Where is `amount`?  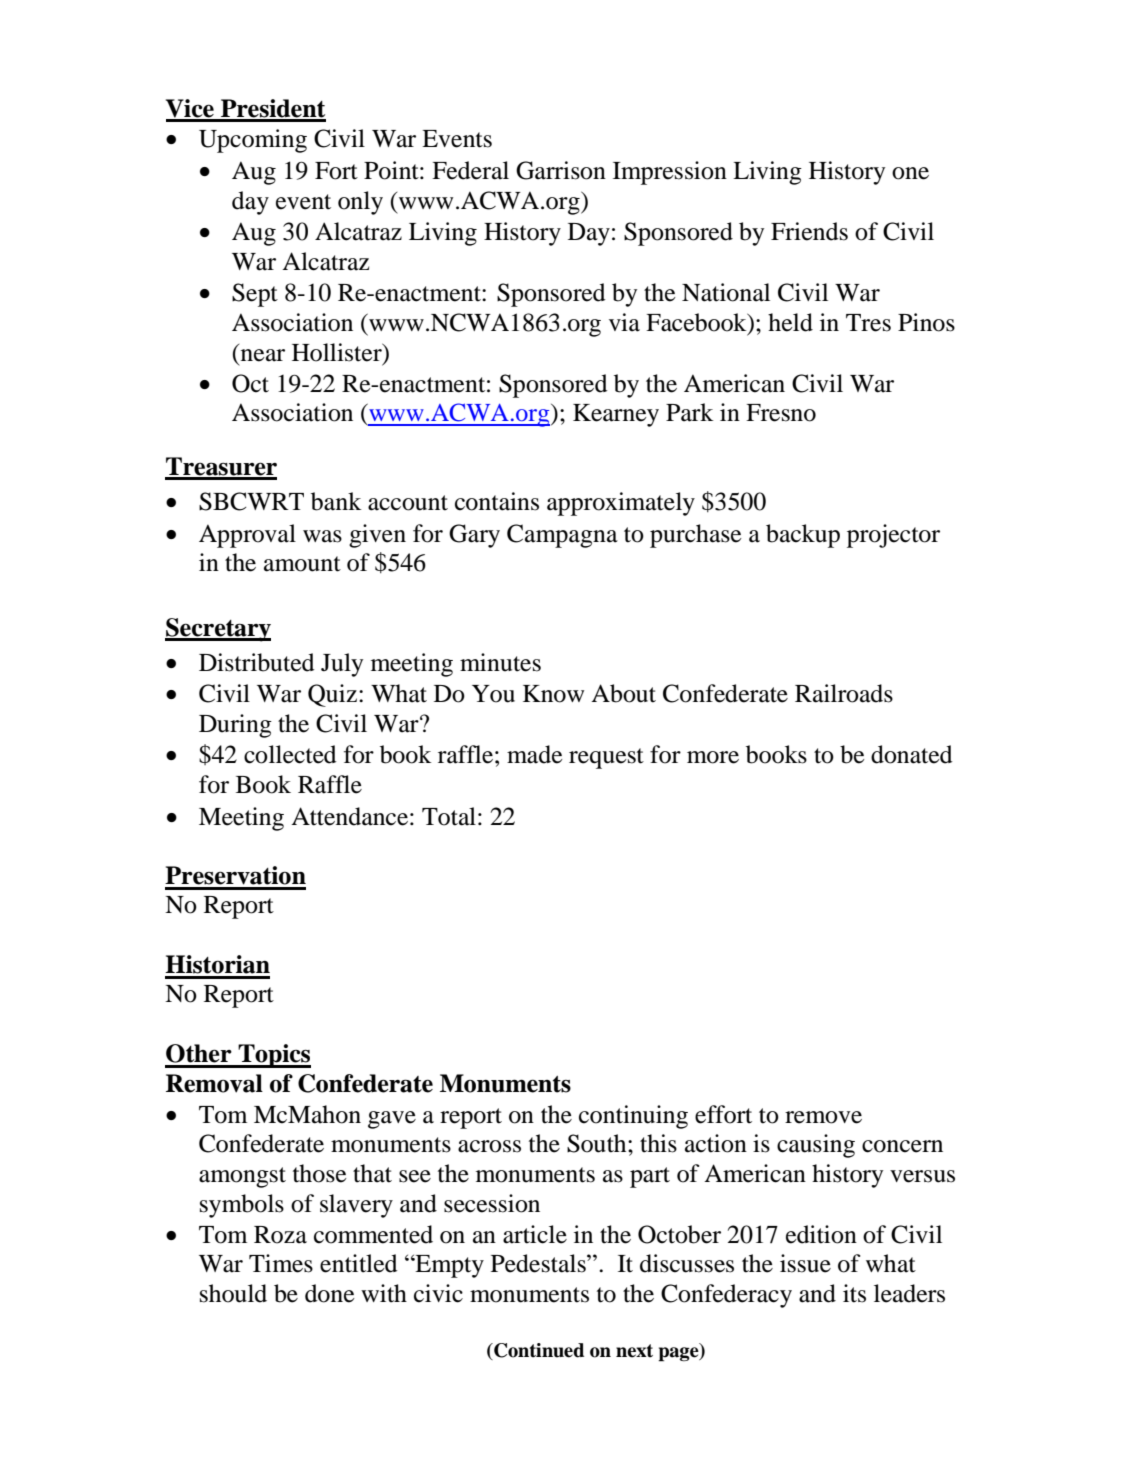 amount is located at coordinates (302, 564).
